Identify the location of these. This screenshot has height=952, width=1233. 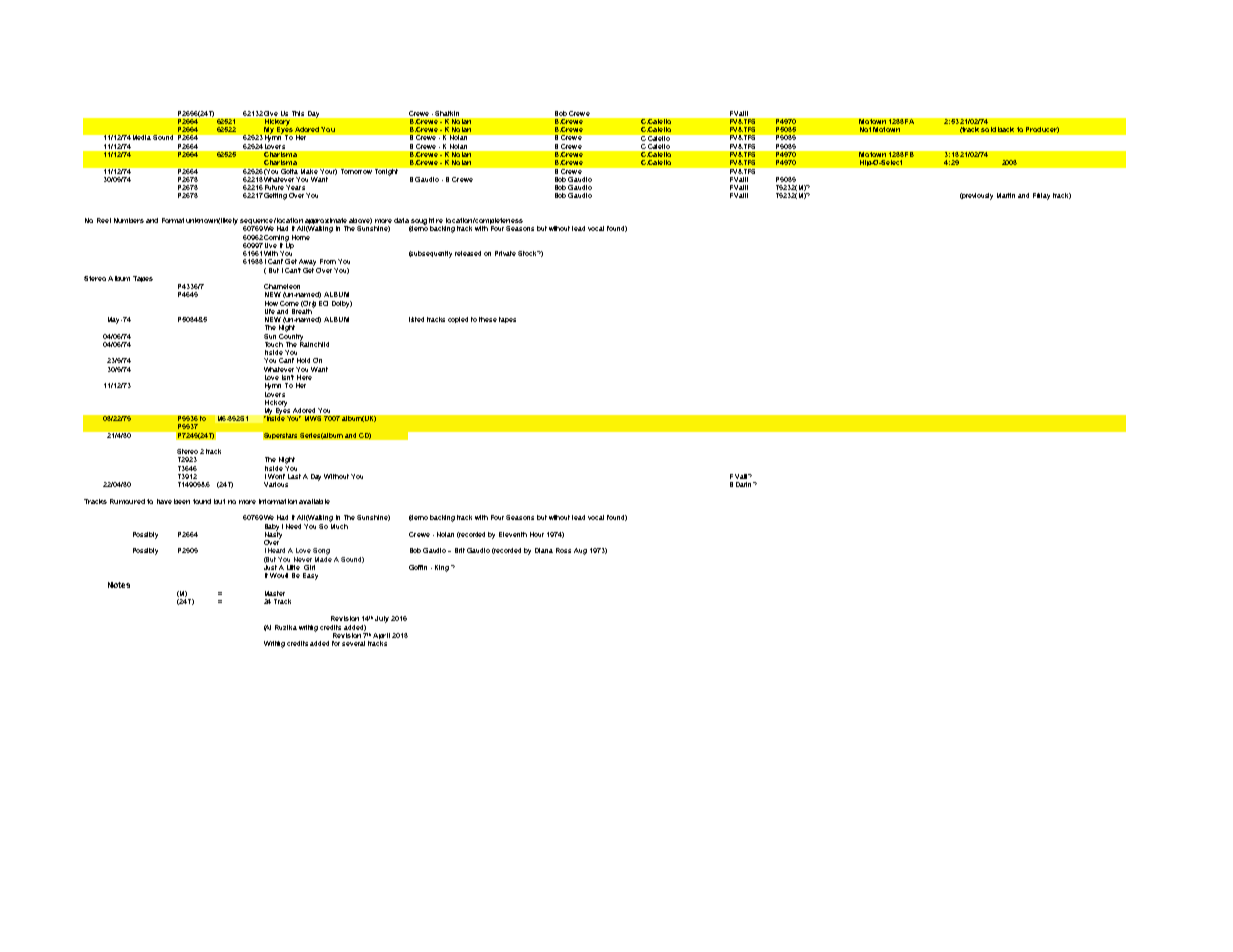
(488, 319).
